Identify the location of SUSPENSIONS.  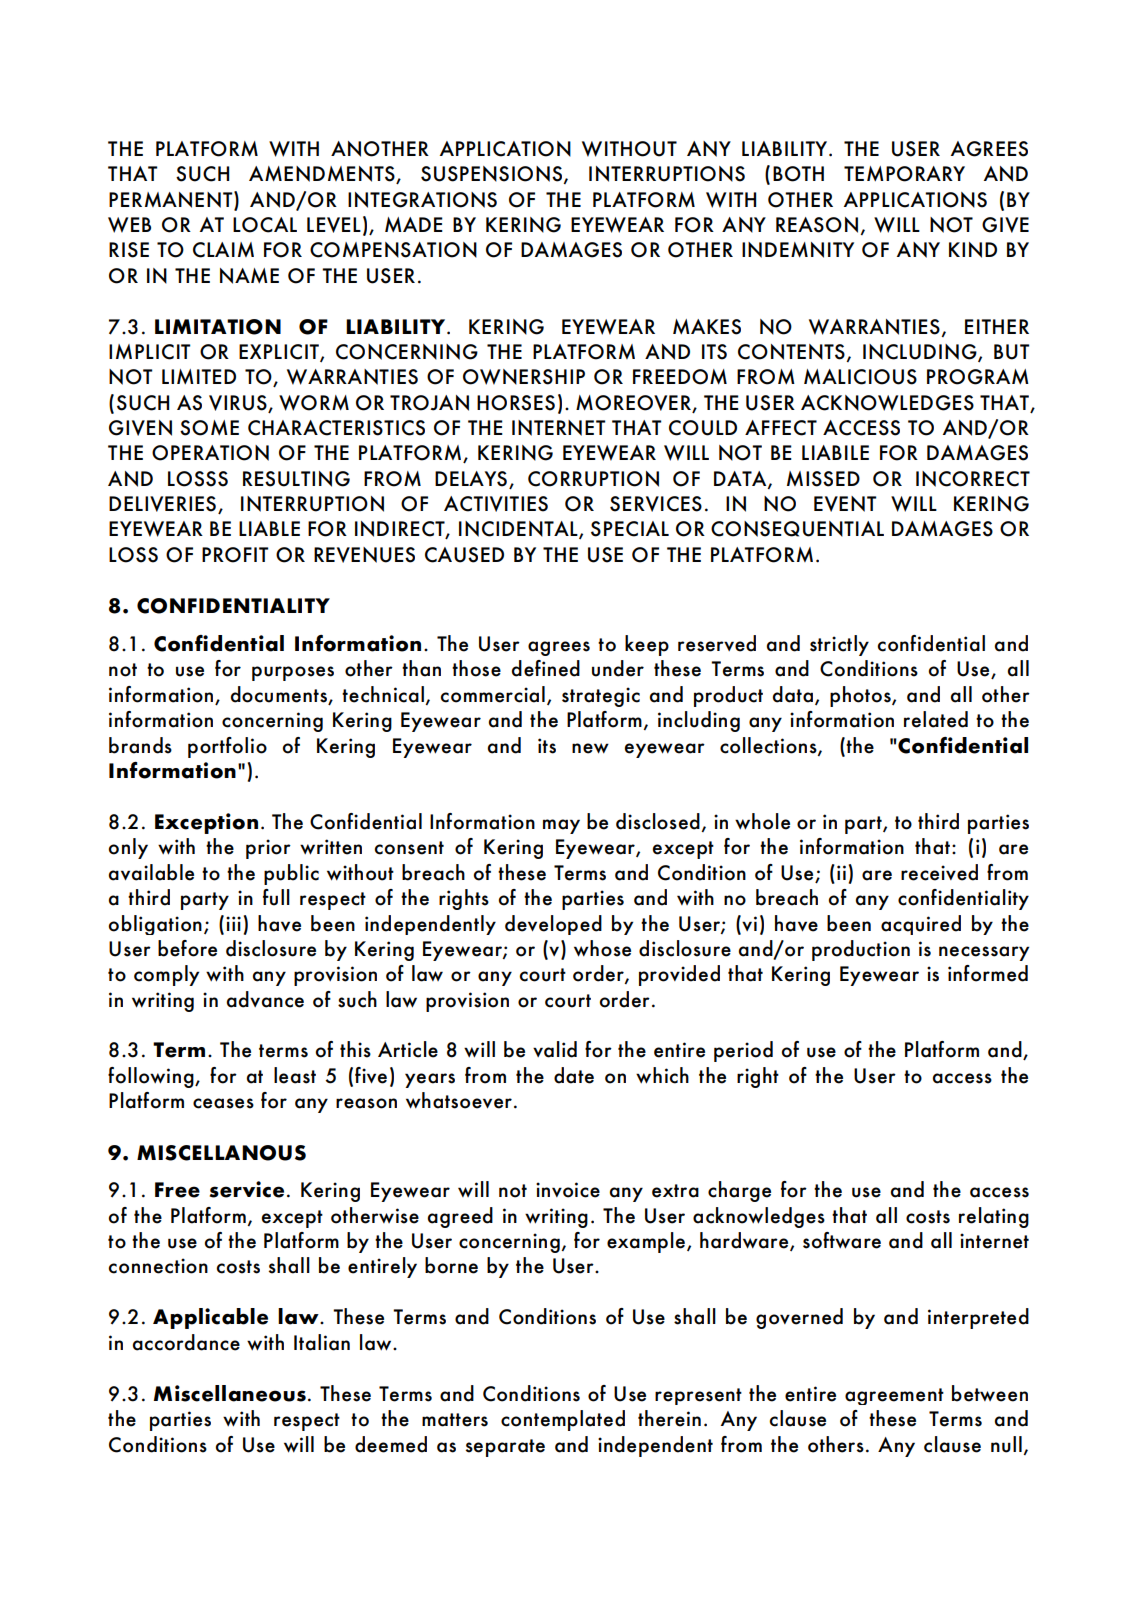
(493, 175).
